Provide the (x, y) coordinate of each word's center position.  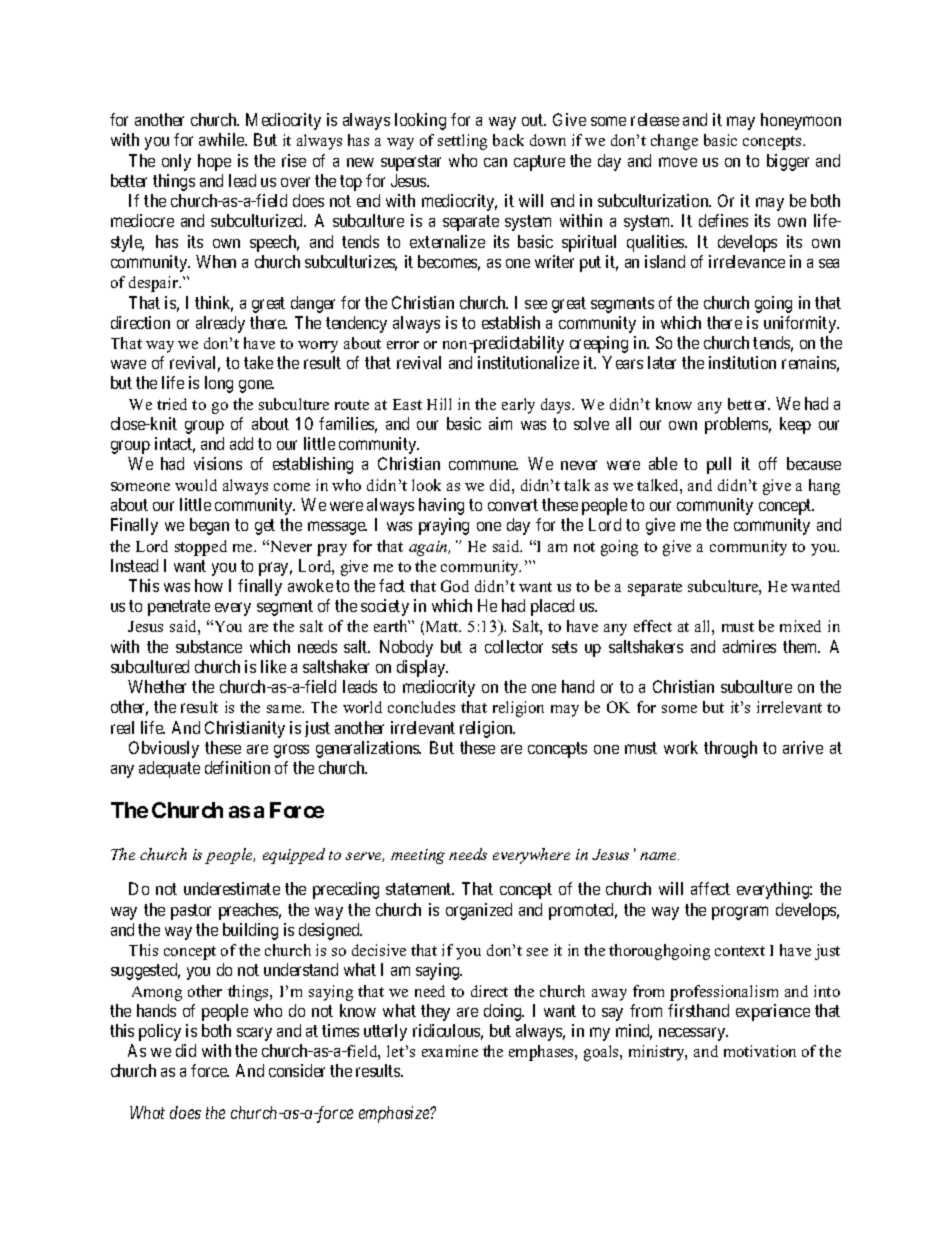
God (455, 586)
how (209, 585)
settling (462, 142)
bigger (788, 162)
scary (254, 1034)
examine (450, 1051)
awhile (223, 139)
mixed (800, 626)
